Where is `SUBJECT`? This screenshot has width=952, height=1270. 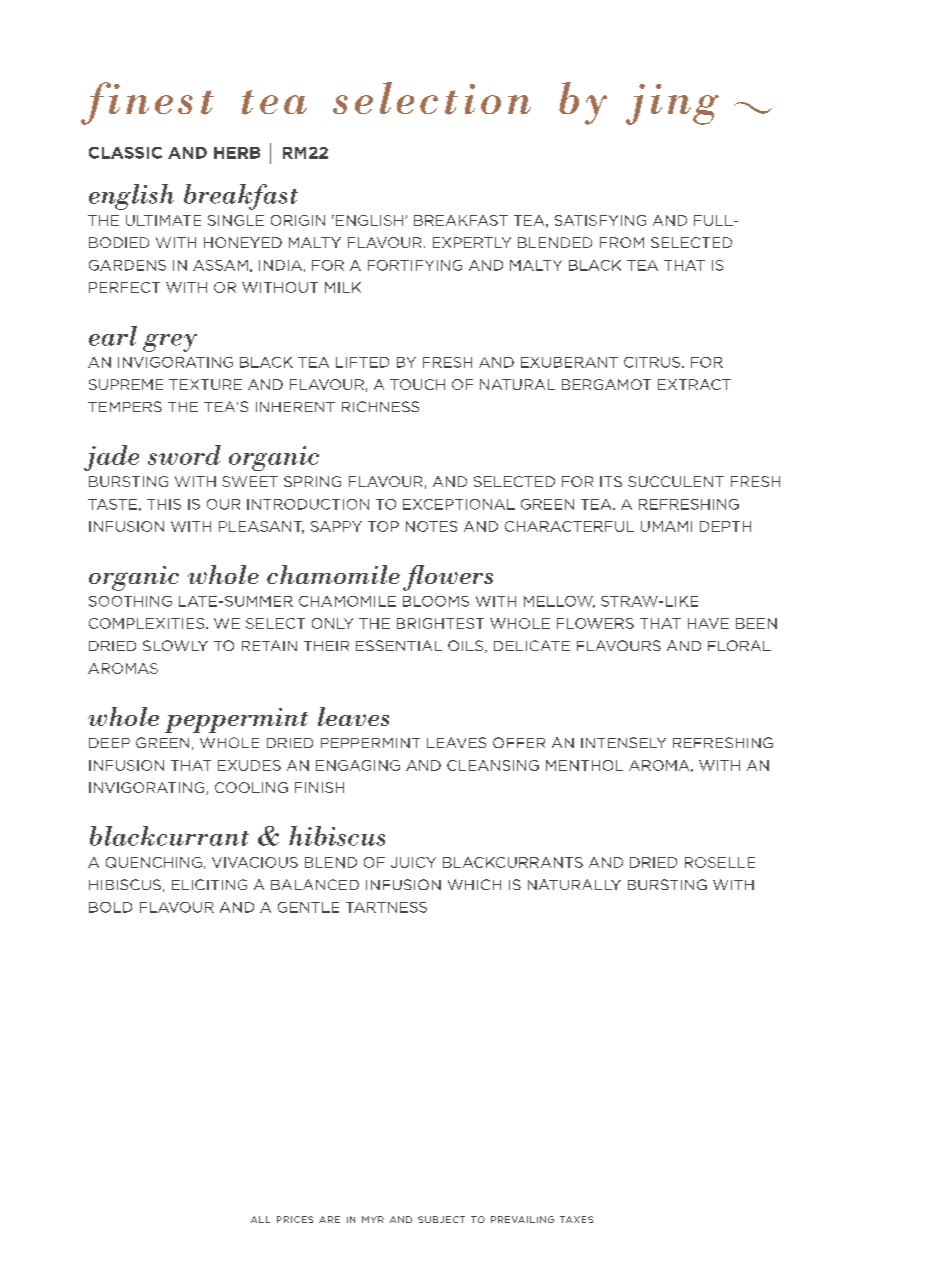 SUBJECT is located at coordinates (441, 1219).
